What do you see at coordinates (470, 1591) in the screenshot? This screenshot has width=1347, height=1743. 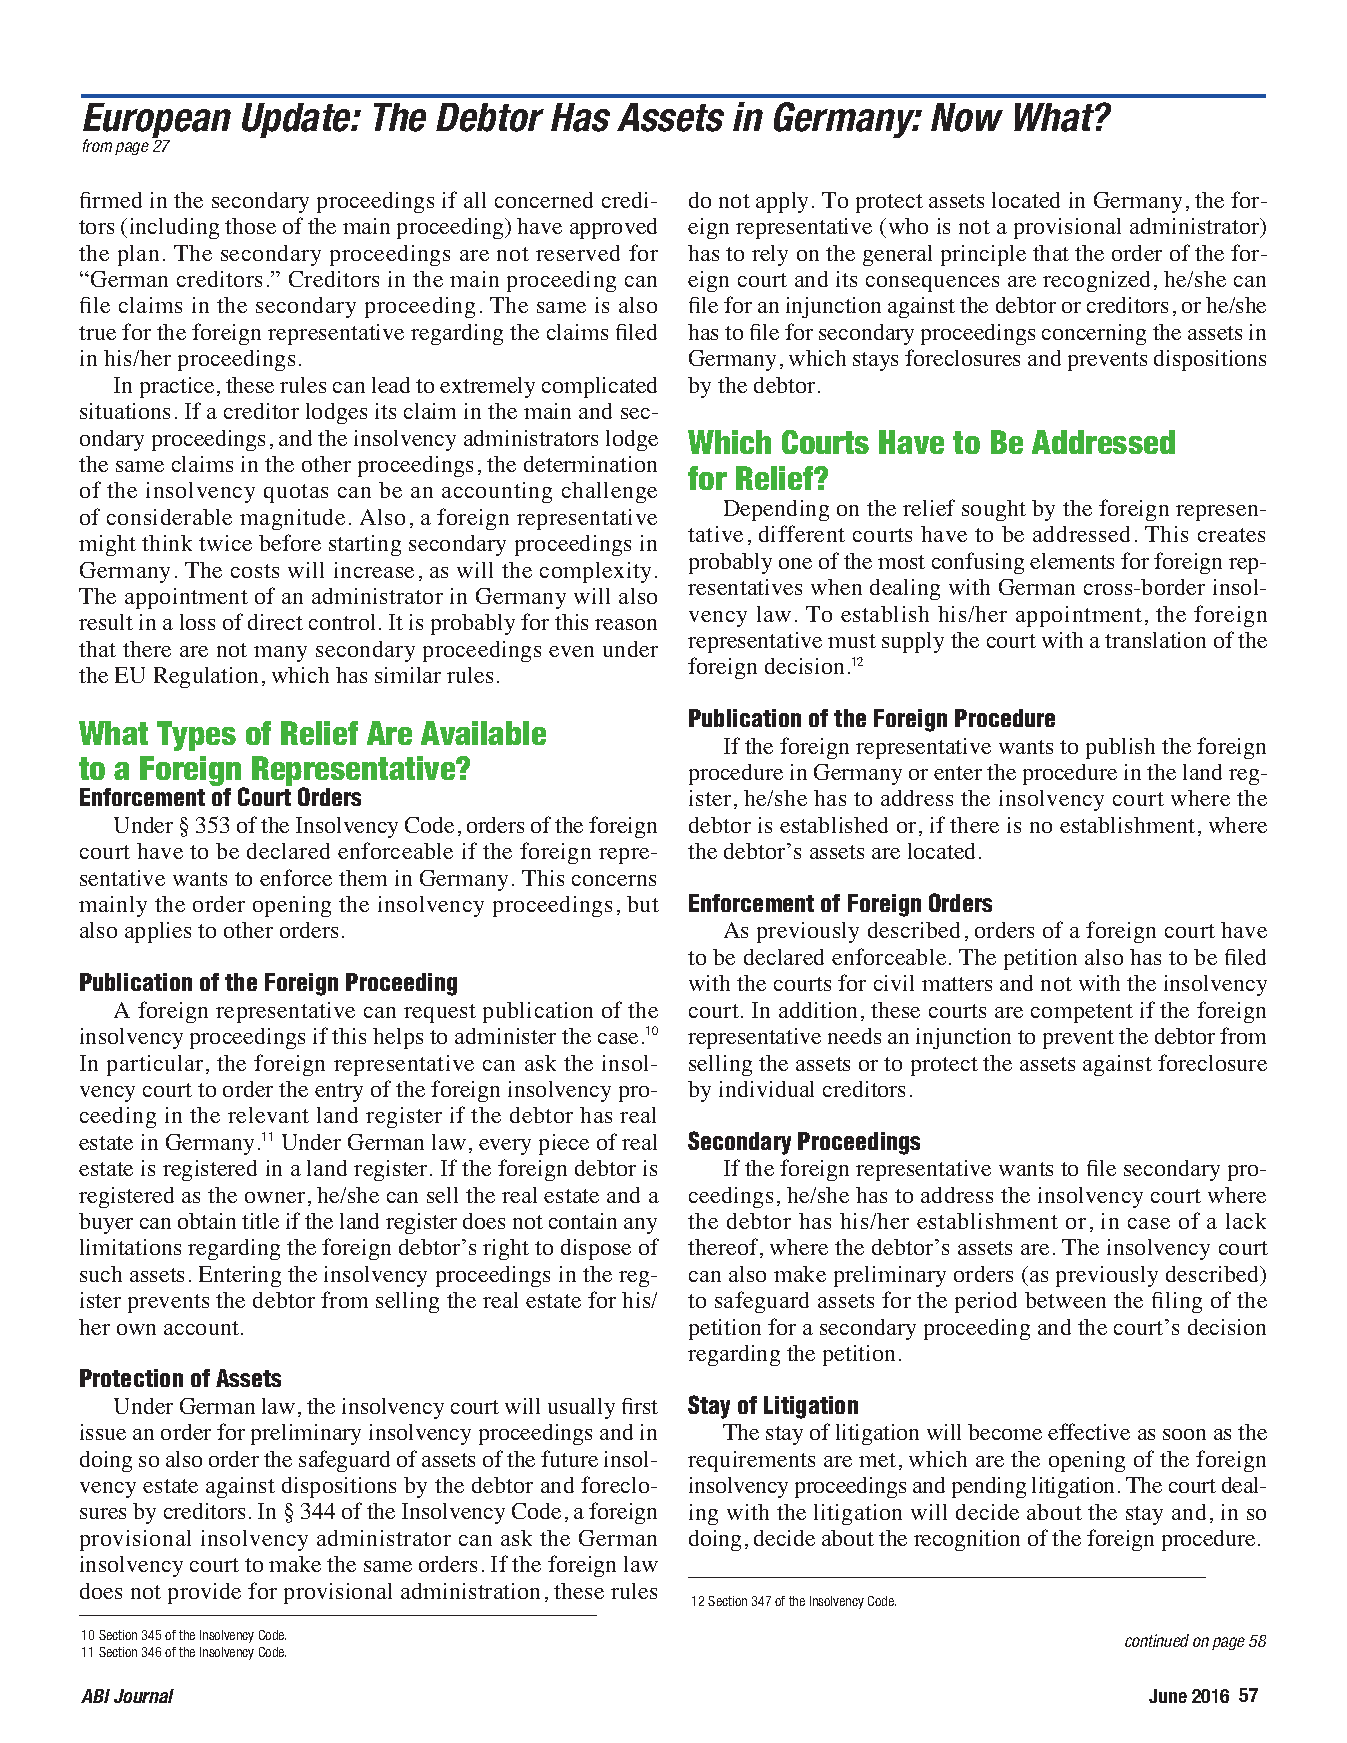 I see `administration` at bounding box center [470, 1591].
